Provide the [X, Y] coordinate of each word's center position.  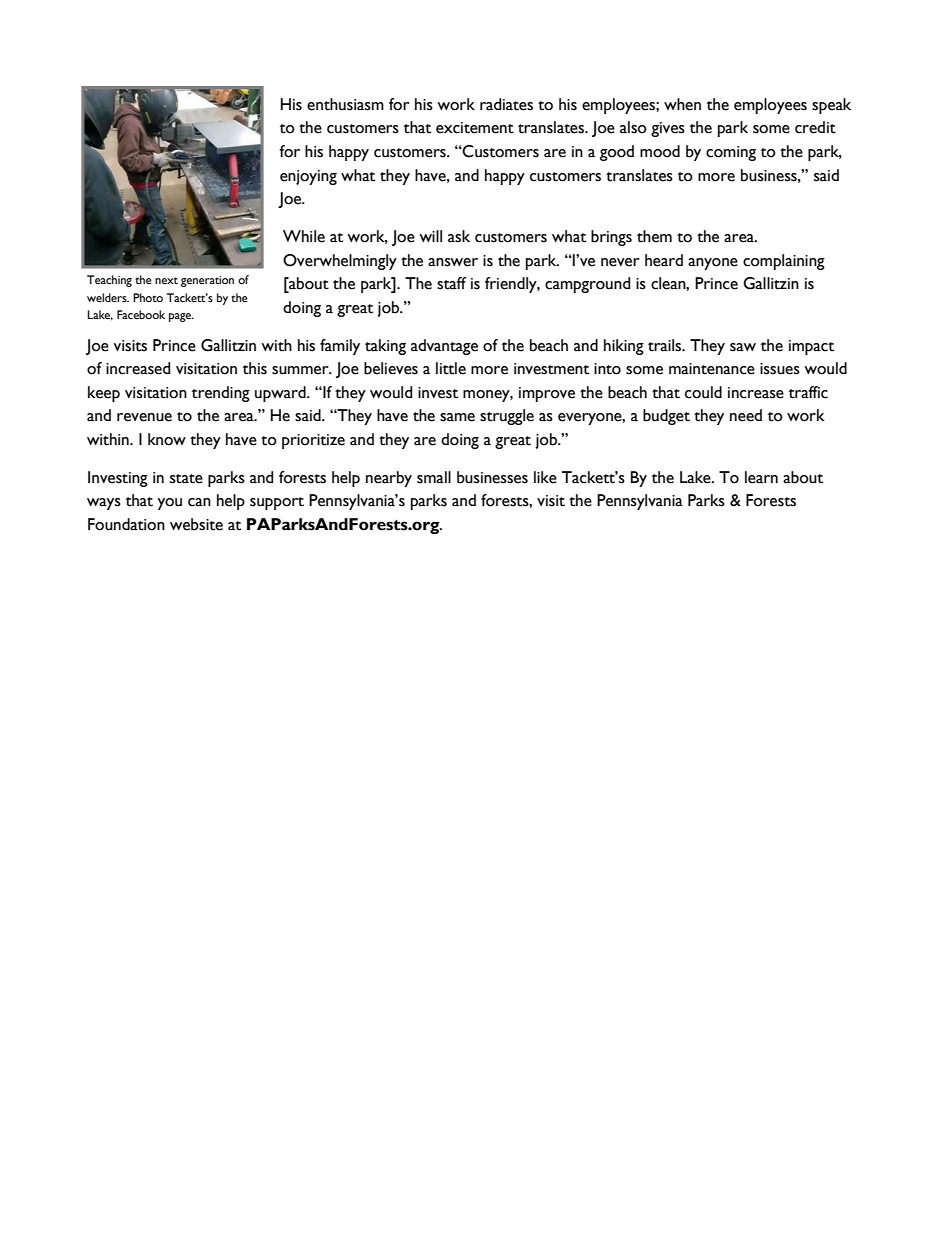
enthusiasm [345, 104]
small [434, 477]
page [181, 317]
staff [451, 283]
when [682, 104]
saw [743, 347]
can [199, 502]
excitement [475, 128]
